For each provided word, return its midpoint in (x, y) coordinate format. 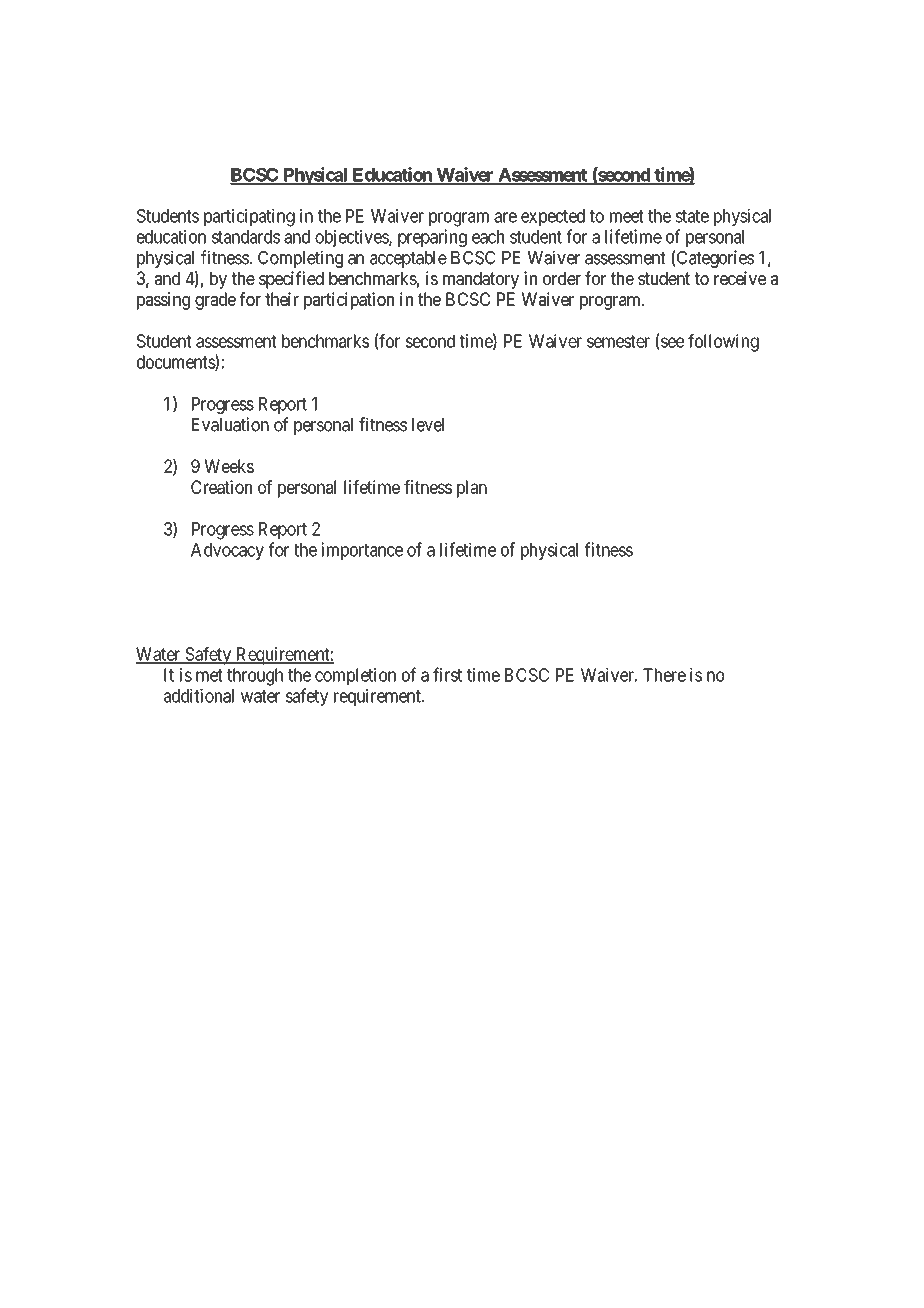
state (692, 216)
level (428, 425)
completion (355, 676)
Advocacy (227, 551)
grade (215, 301)
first (447, 674)
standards (246, 237)
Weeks (229, 466)
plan (472, 489)
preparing (432, 238)
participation (349, 301)
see (672, 342)
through (255, 677)
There (664, 675)
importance (362, 551)
